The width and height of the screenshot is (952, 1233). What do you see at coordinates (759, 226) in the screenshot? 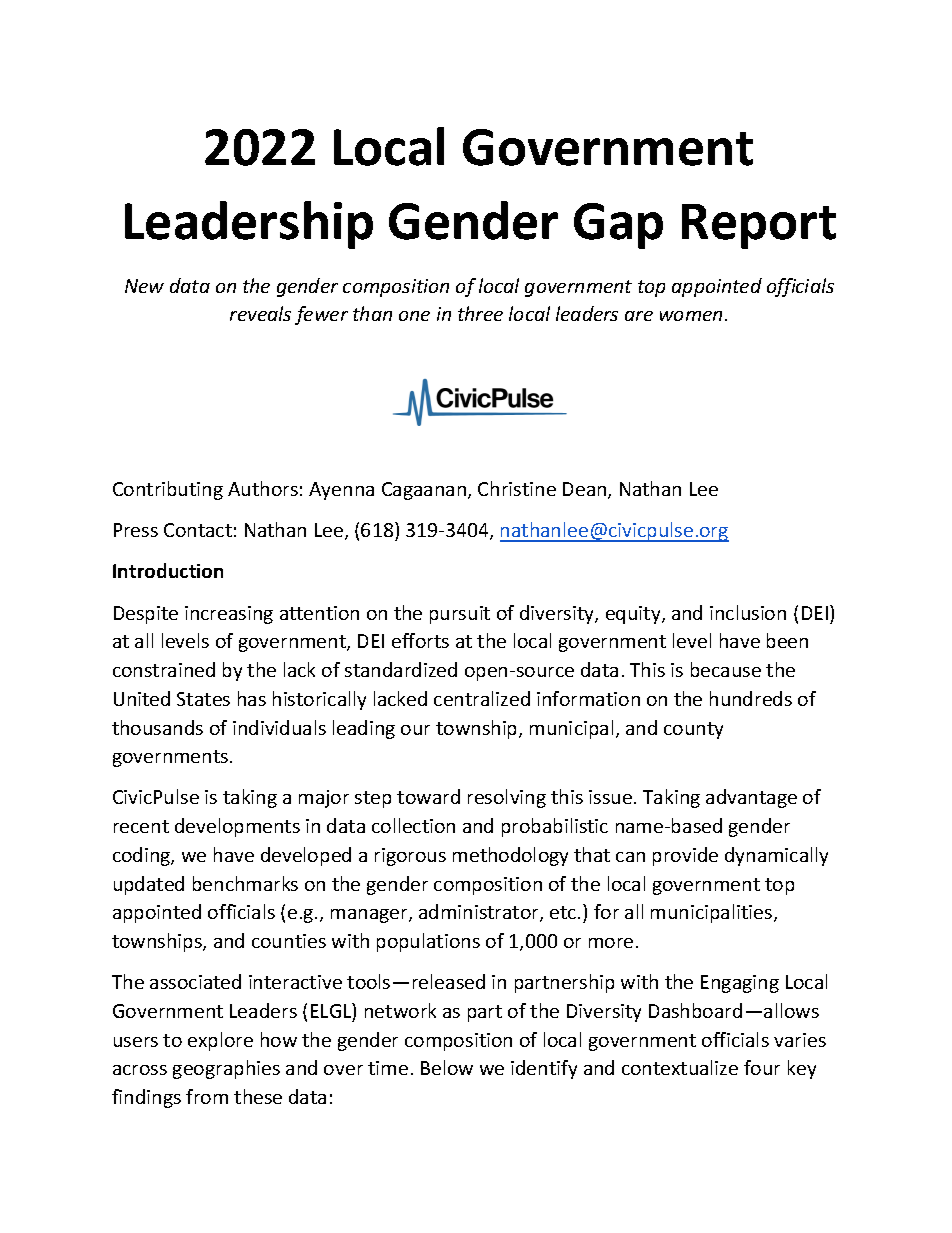
I see `Report` at bounding box center [759, 226].
